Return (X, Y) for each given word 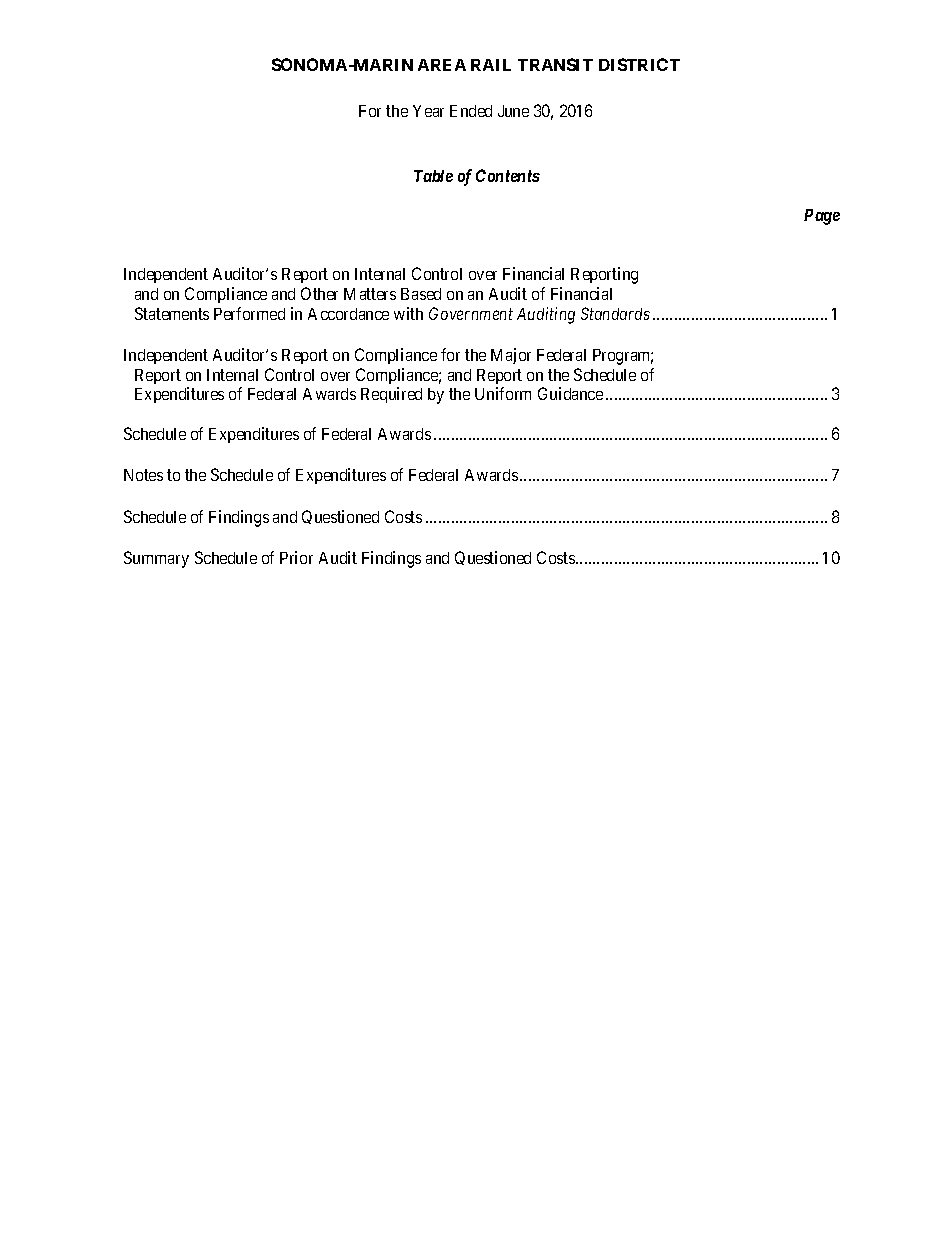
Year (428, 111)
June (513, 111)
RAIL (491, 65)
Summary (156, 559)
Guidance (570, 393)
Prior (296, 557)
